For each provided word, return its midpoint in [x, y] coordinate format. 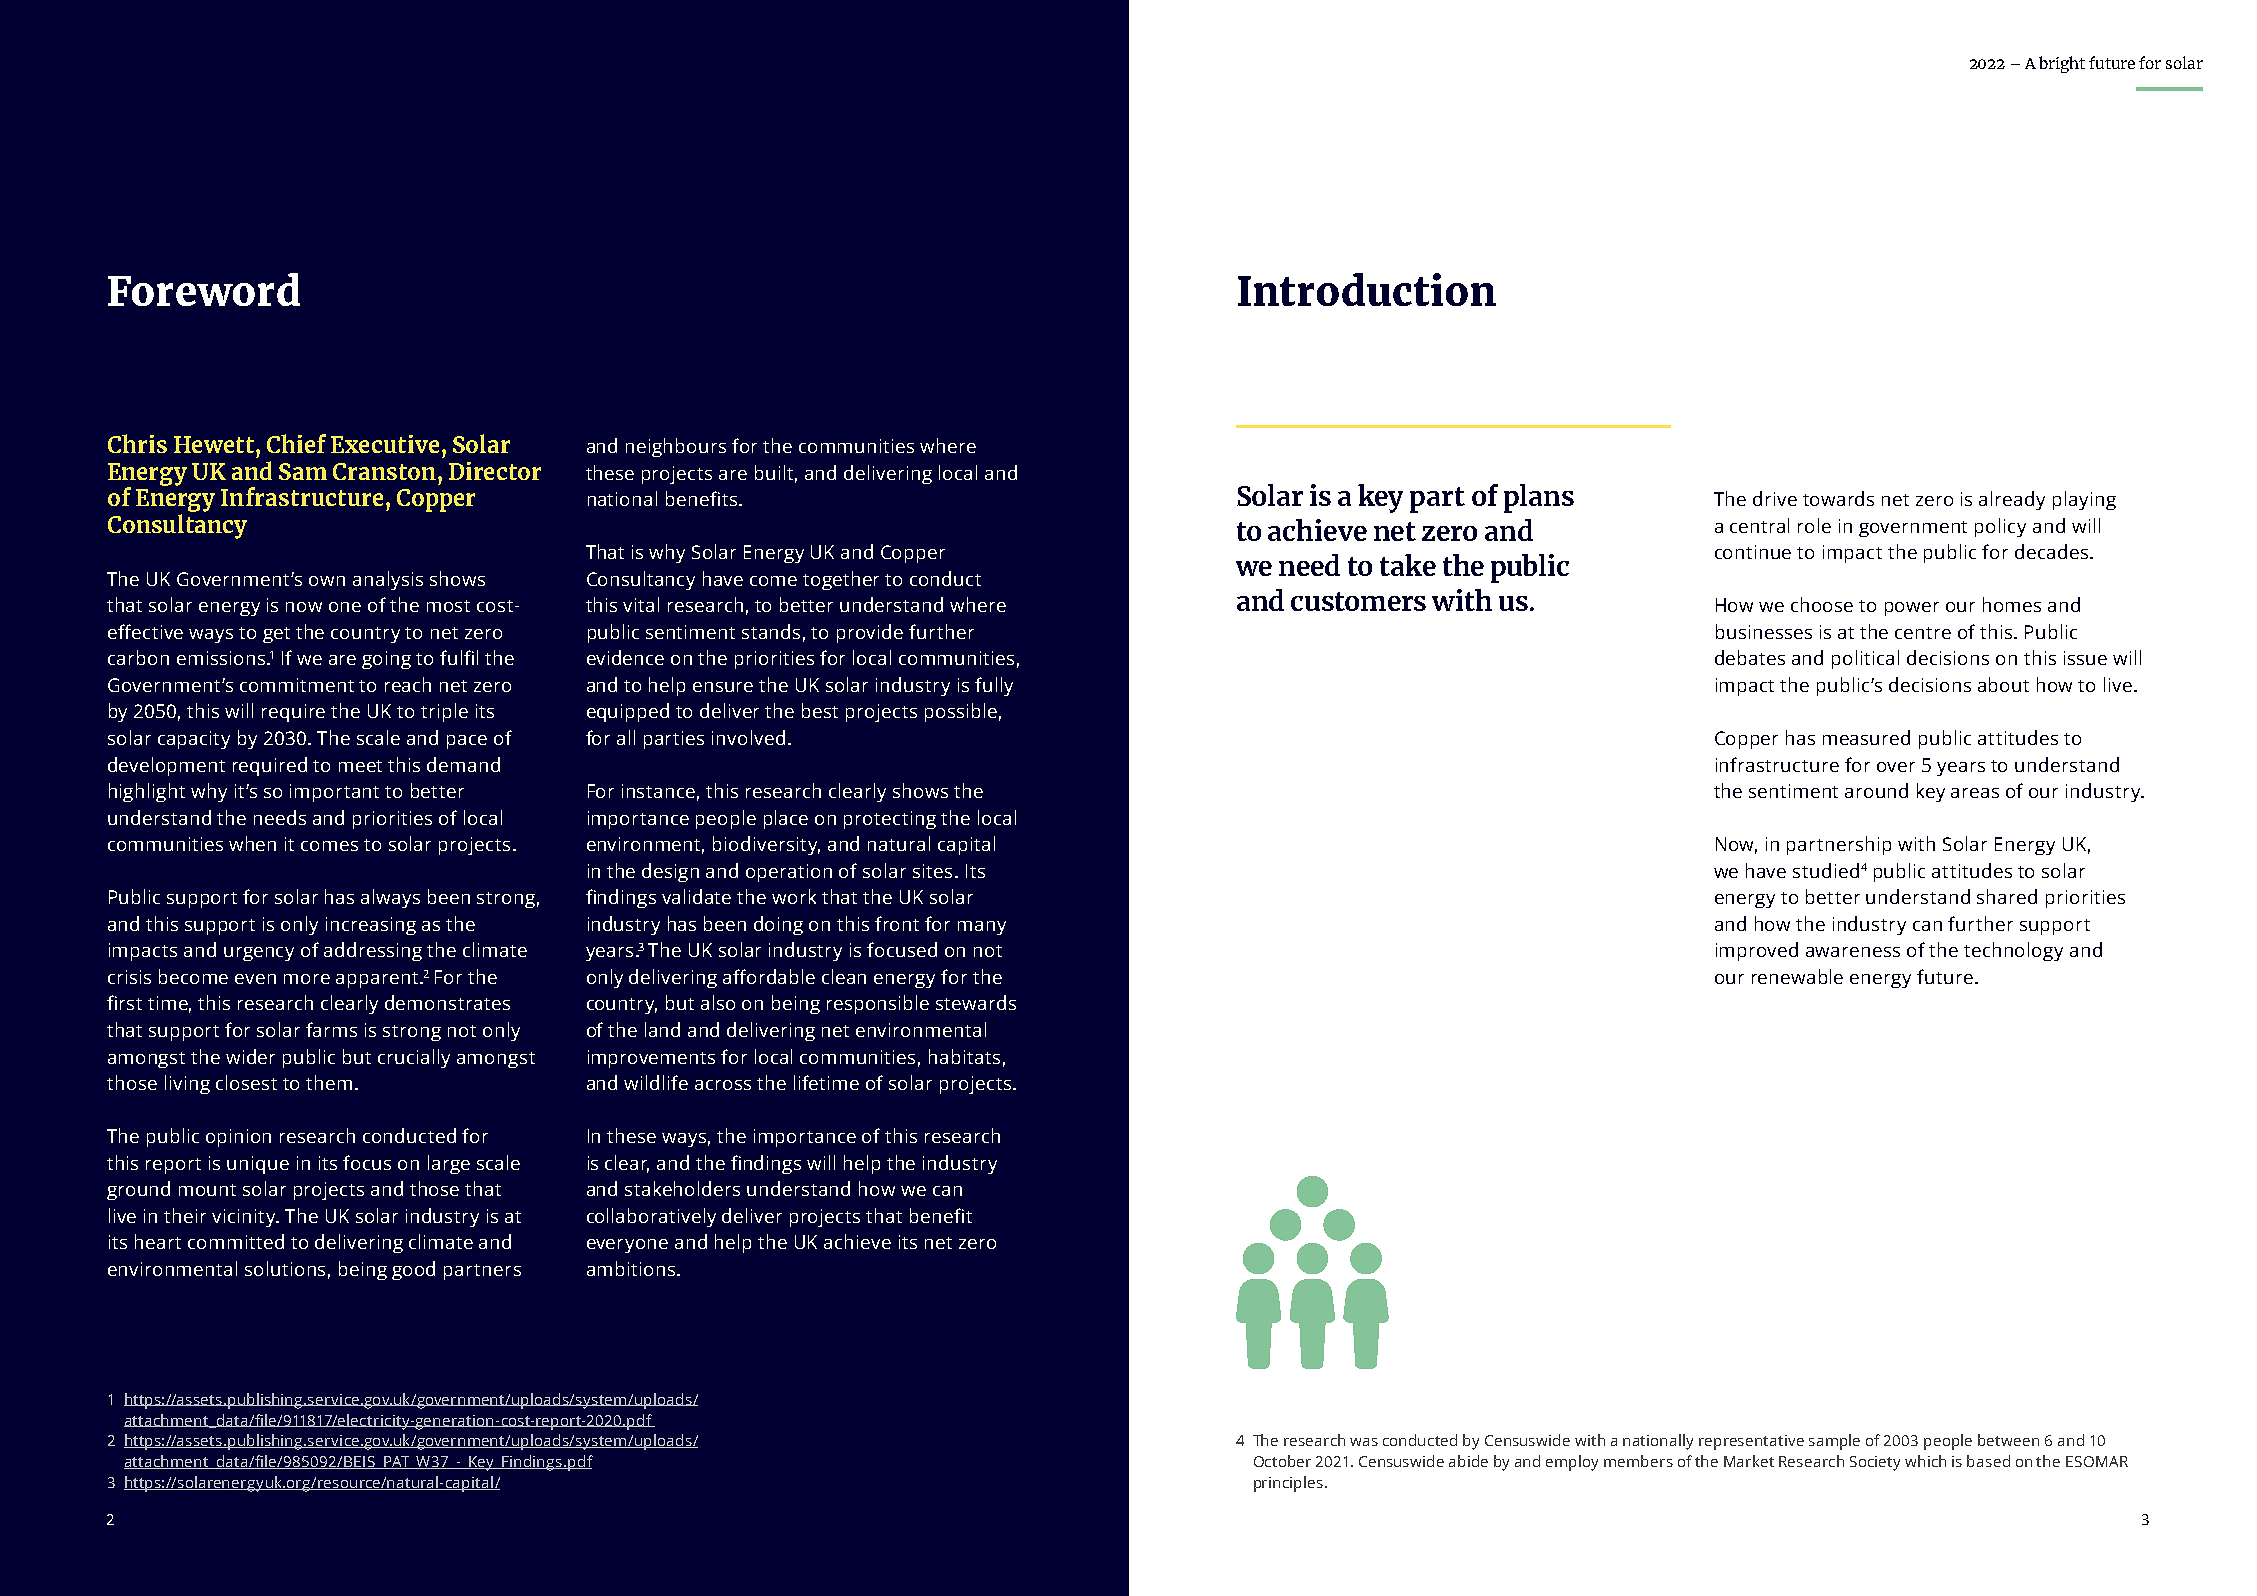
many [982, 928]
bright [2062, 64]
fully [994, 686]
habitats [964, 1056]
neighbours [676, 447]
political [1865, 659]
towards [1838, 498]
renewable [1797, 976]
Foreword [204, 289]
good [413, 1270]
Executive [385, 444]
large [449, 1164]
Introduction [1367, 289]
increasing [371, 926]
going [386, 660]
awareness [1853, 952]
